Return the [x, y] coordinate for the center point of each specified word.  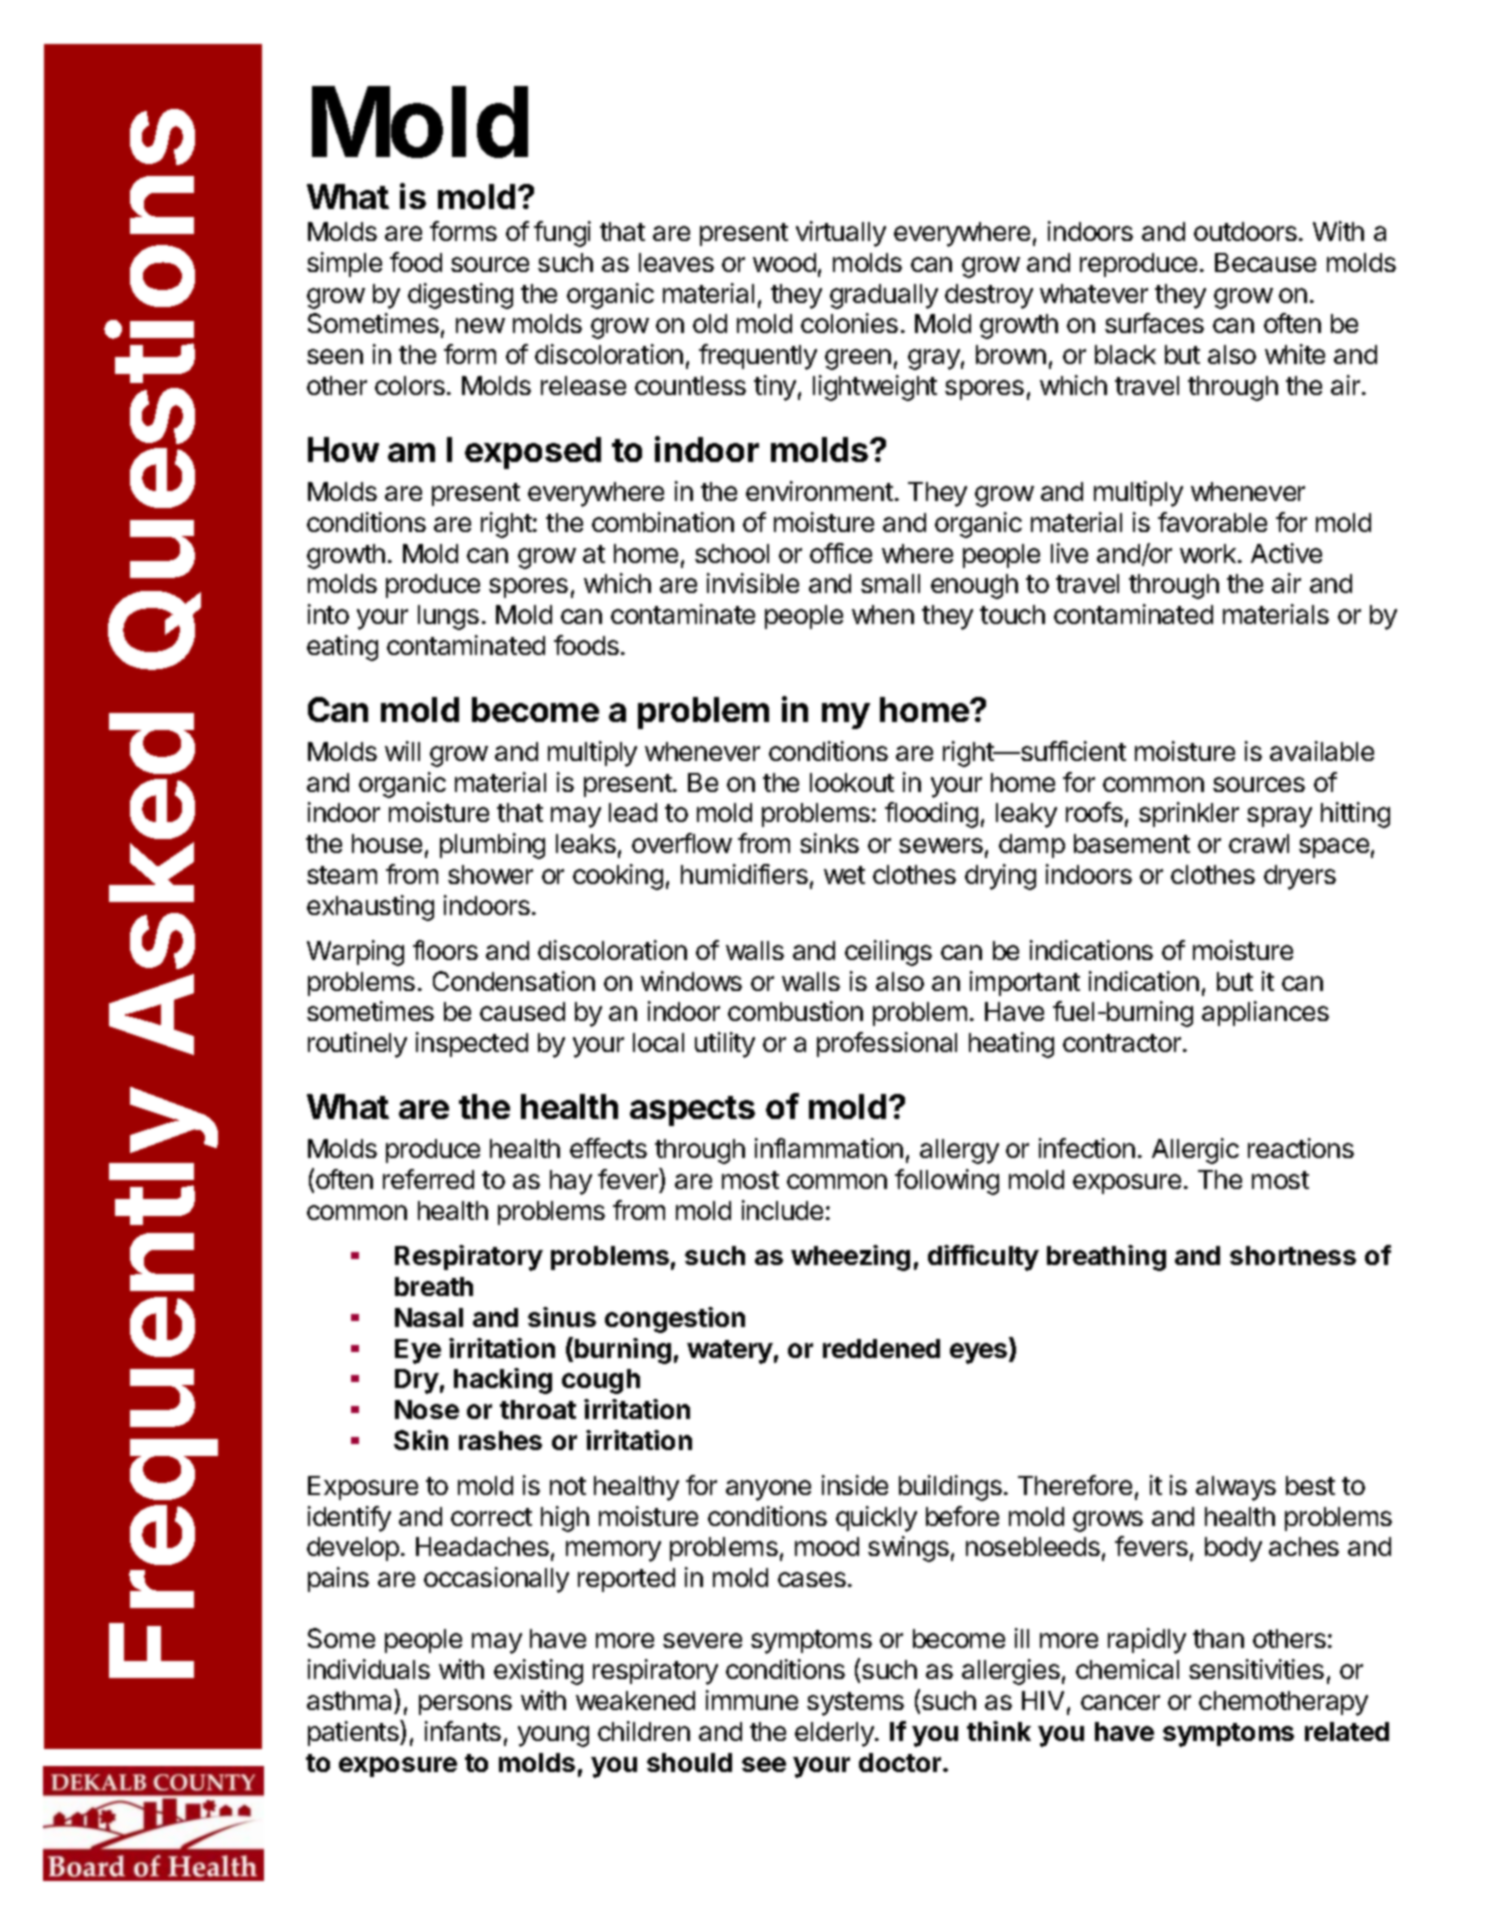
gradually [884, 296]
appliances [1265, 1013]
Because [1265, 262]
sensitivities [1256, 1669]
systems [855, 1704]
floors [445, 950]
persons [465, 1705]
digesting [460, 296]
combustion [795, 1011]
